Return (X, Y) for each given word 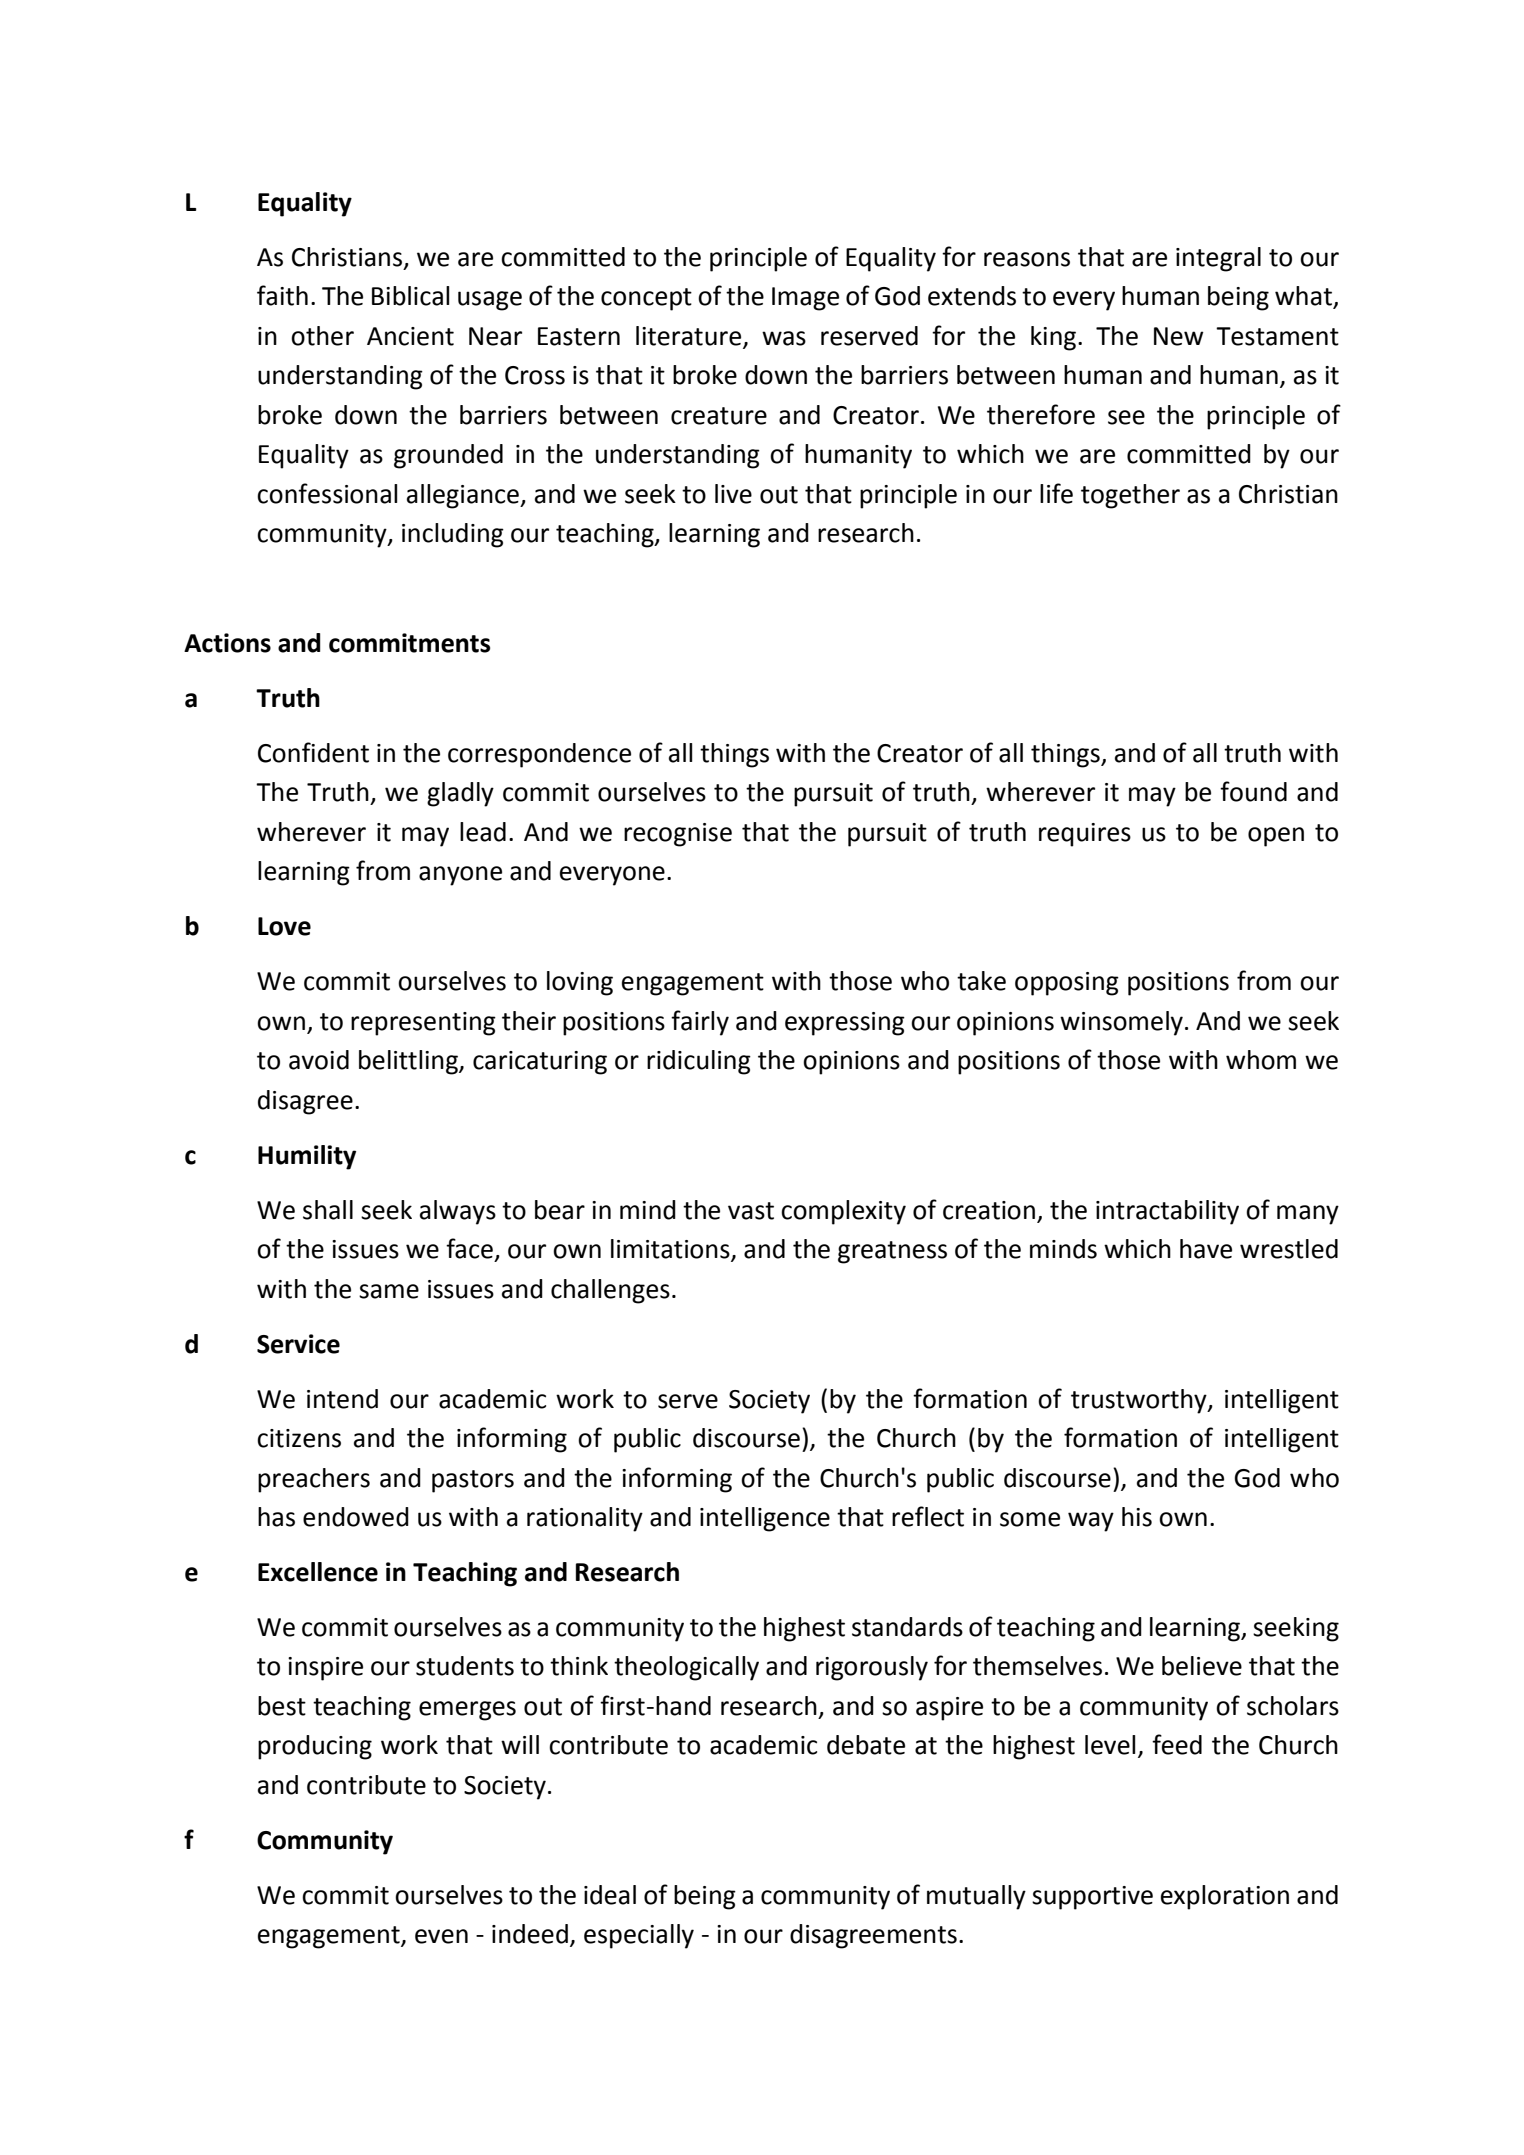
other (322, 336)
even (441, 1936)
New (1179, 336)
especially (639, 1936)
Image (805, 299)
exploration (1225, 1897)
